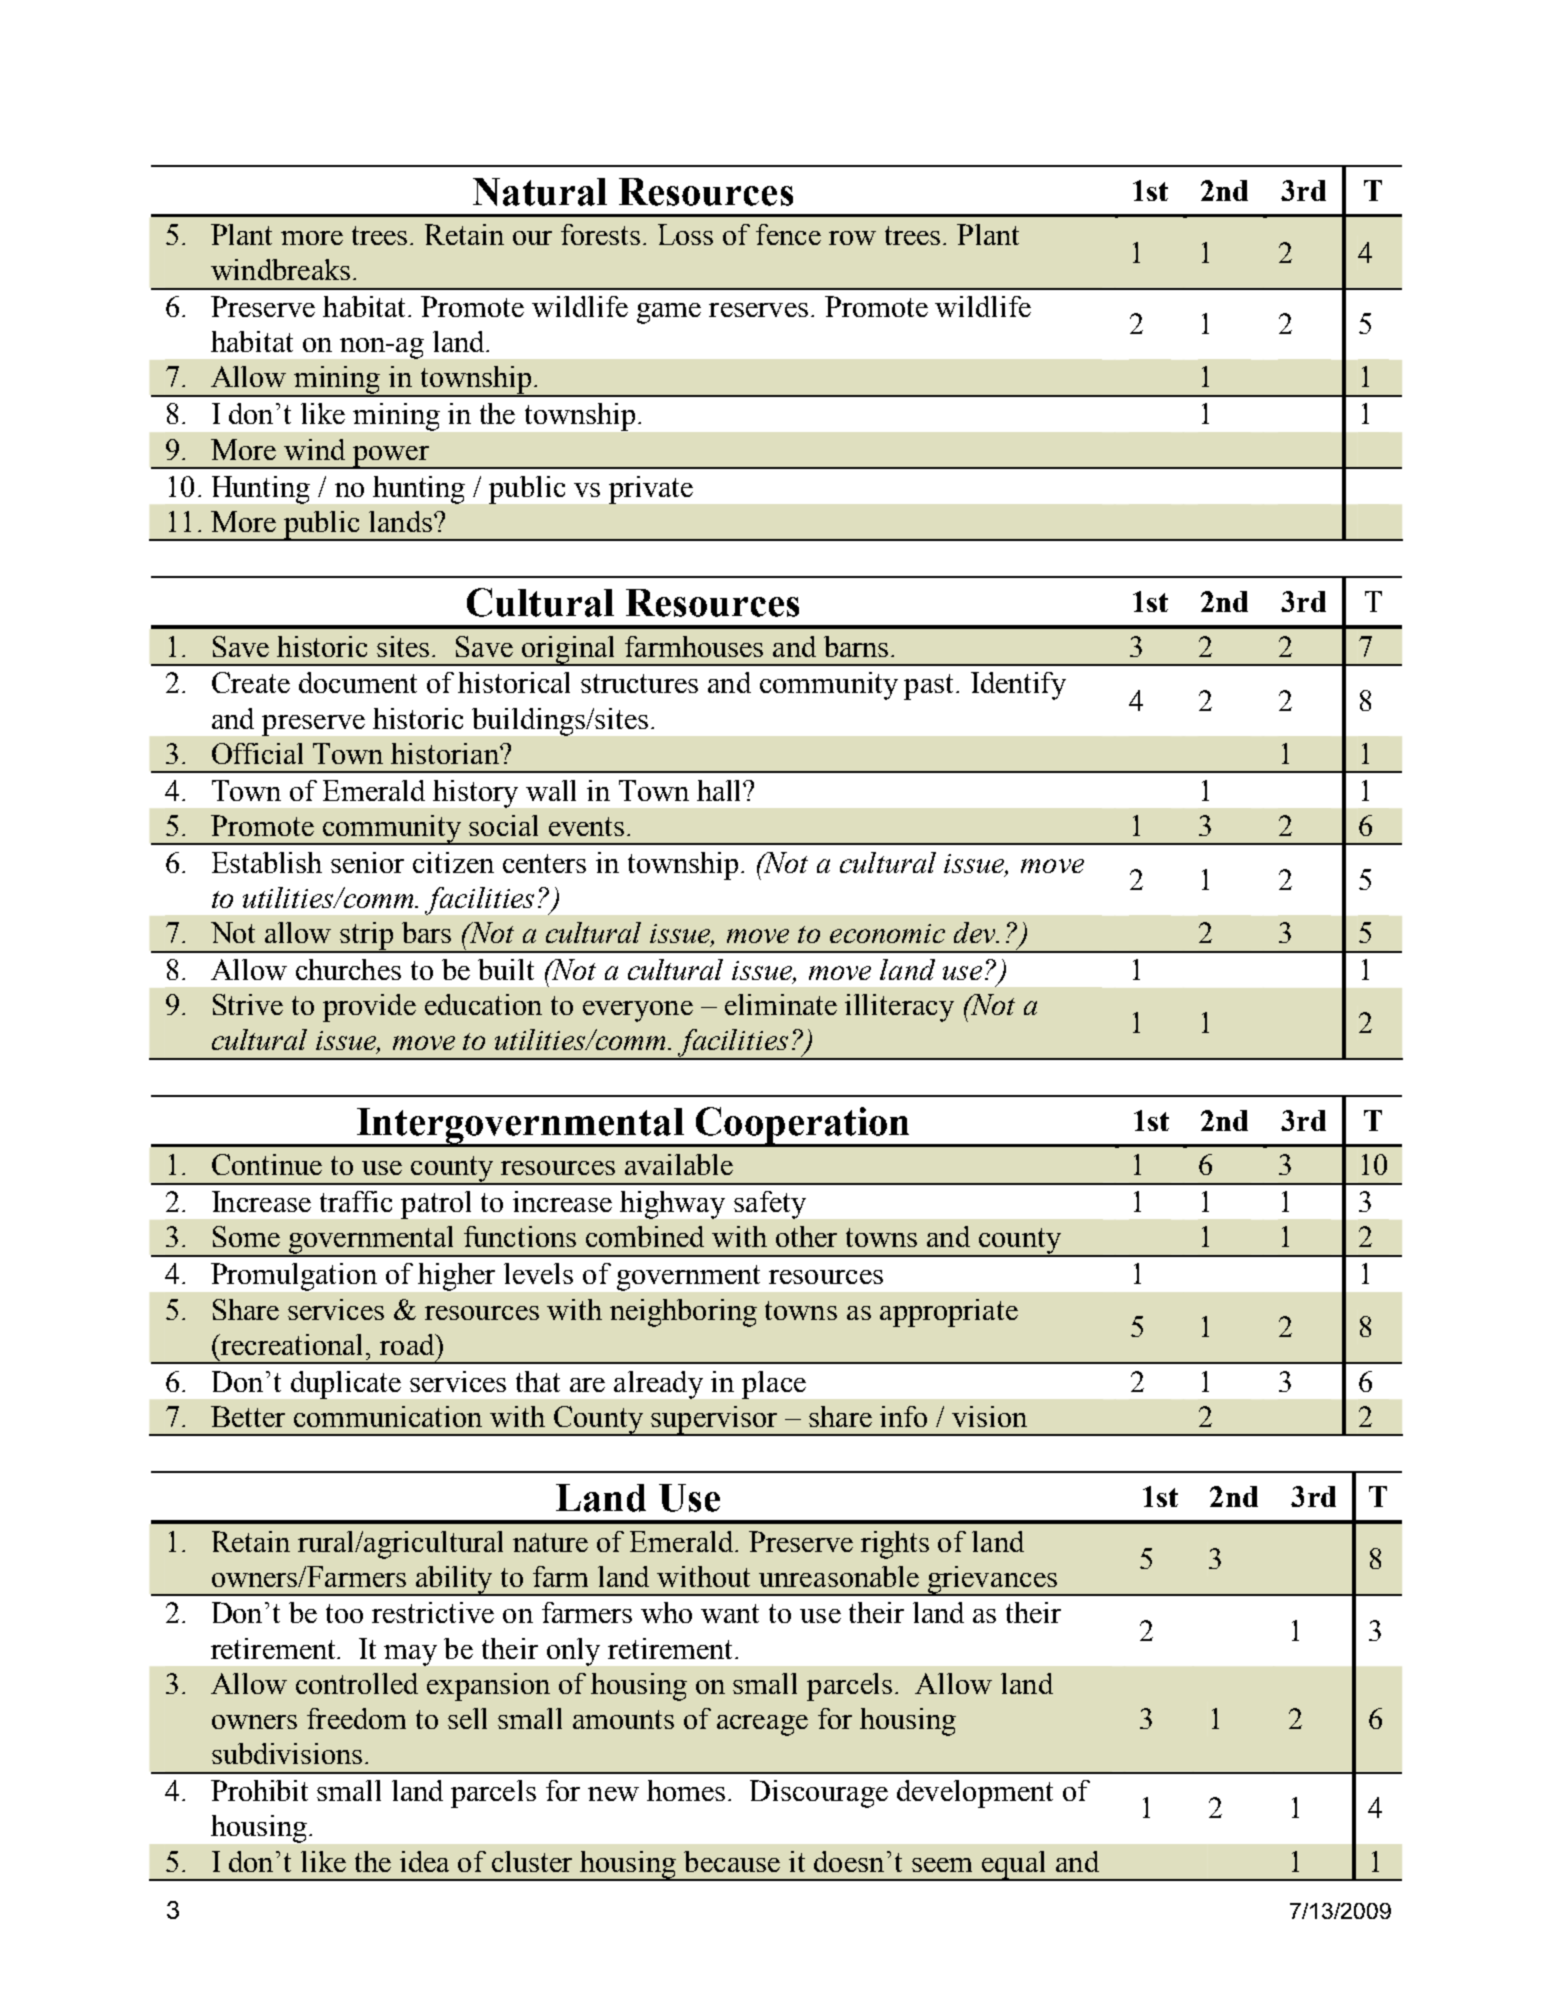  What do you see at coordinates (895, 1545) in the screenshot?
I see `rights` at bounding box center [895, 1545].
